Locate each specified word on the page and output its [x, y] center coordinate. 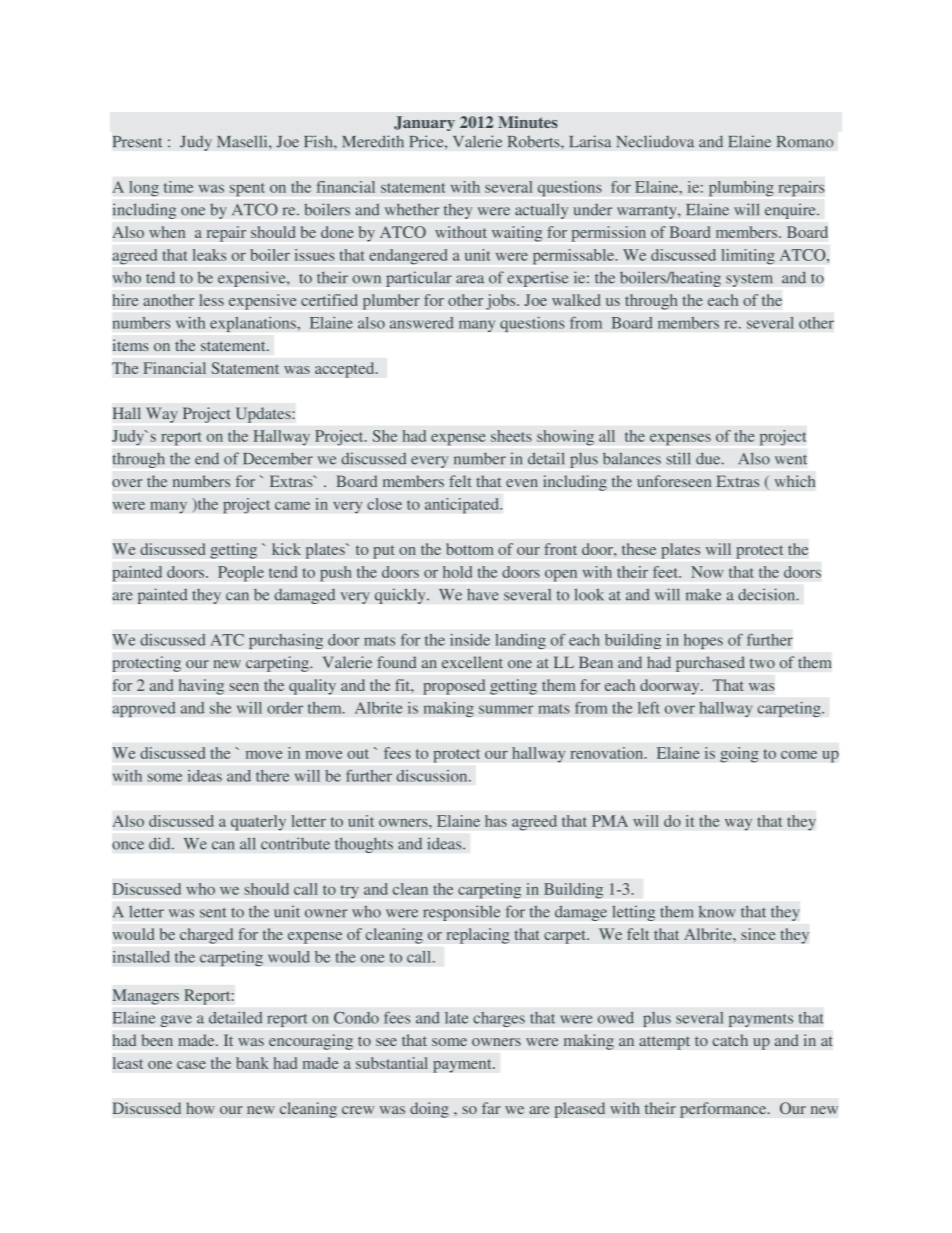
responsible [461, 913]
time [178, 187]
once [128, 845]
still [678, 458]
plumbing [741, 189]
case [191, 1065]
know [717, 911]
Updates [264, 415]
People [241, 574]
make [703, 595]
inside [470, 640]
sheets [511, 436]
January [424, 123]
